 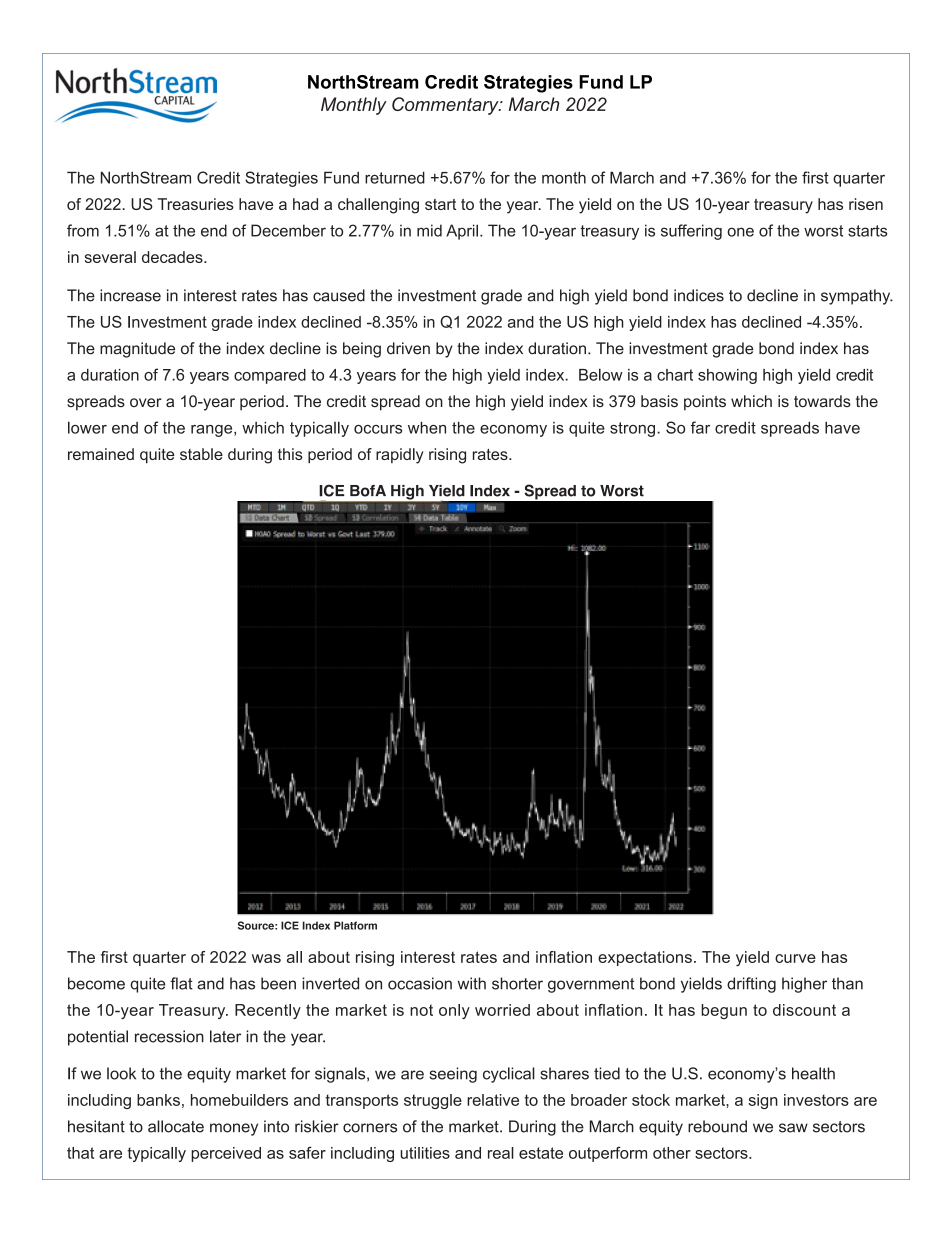 What do you see at coordinates (400, 456) in the page?
I see `rapidly` at bounding box center [400, 456].
